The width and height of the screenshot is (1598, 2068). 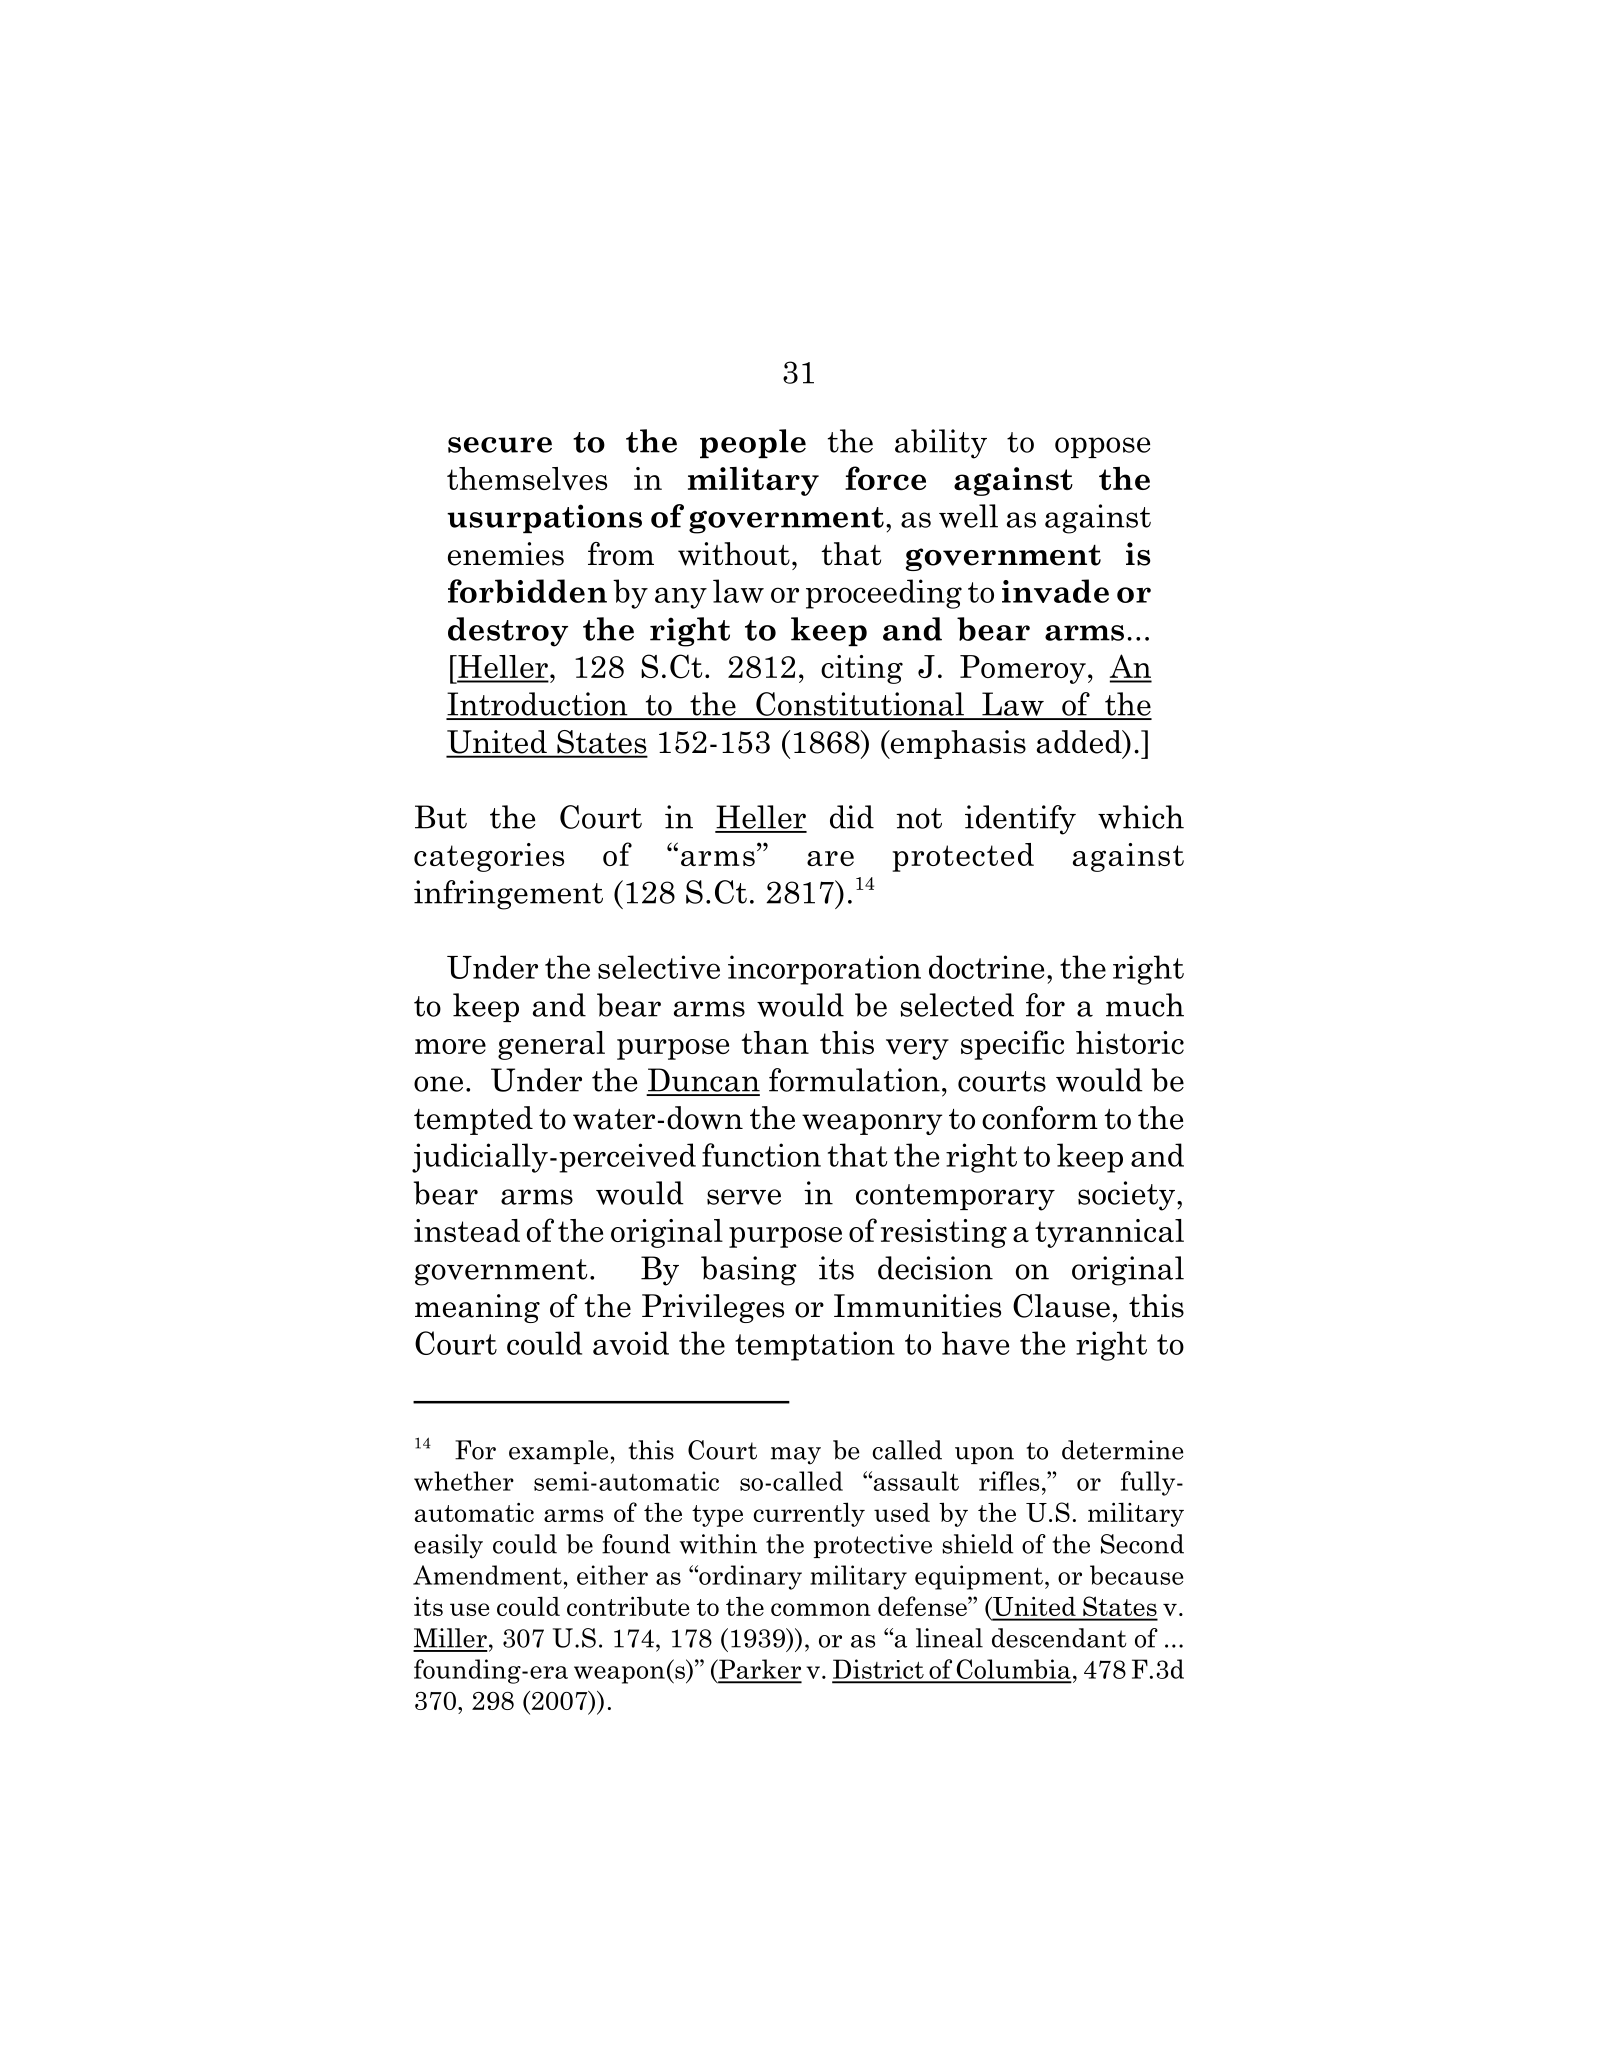 I want to click on themselves, so click(x=527, y=478).
